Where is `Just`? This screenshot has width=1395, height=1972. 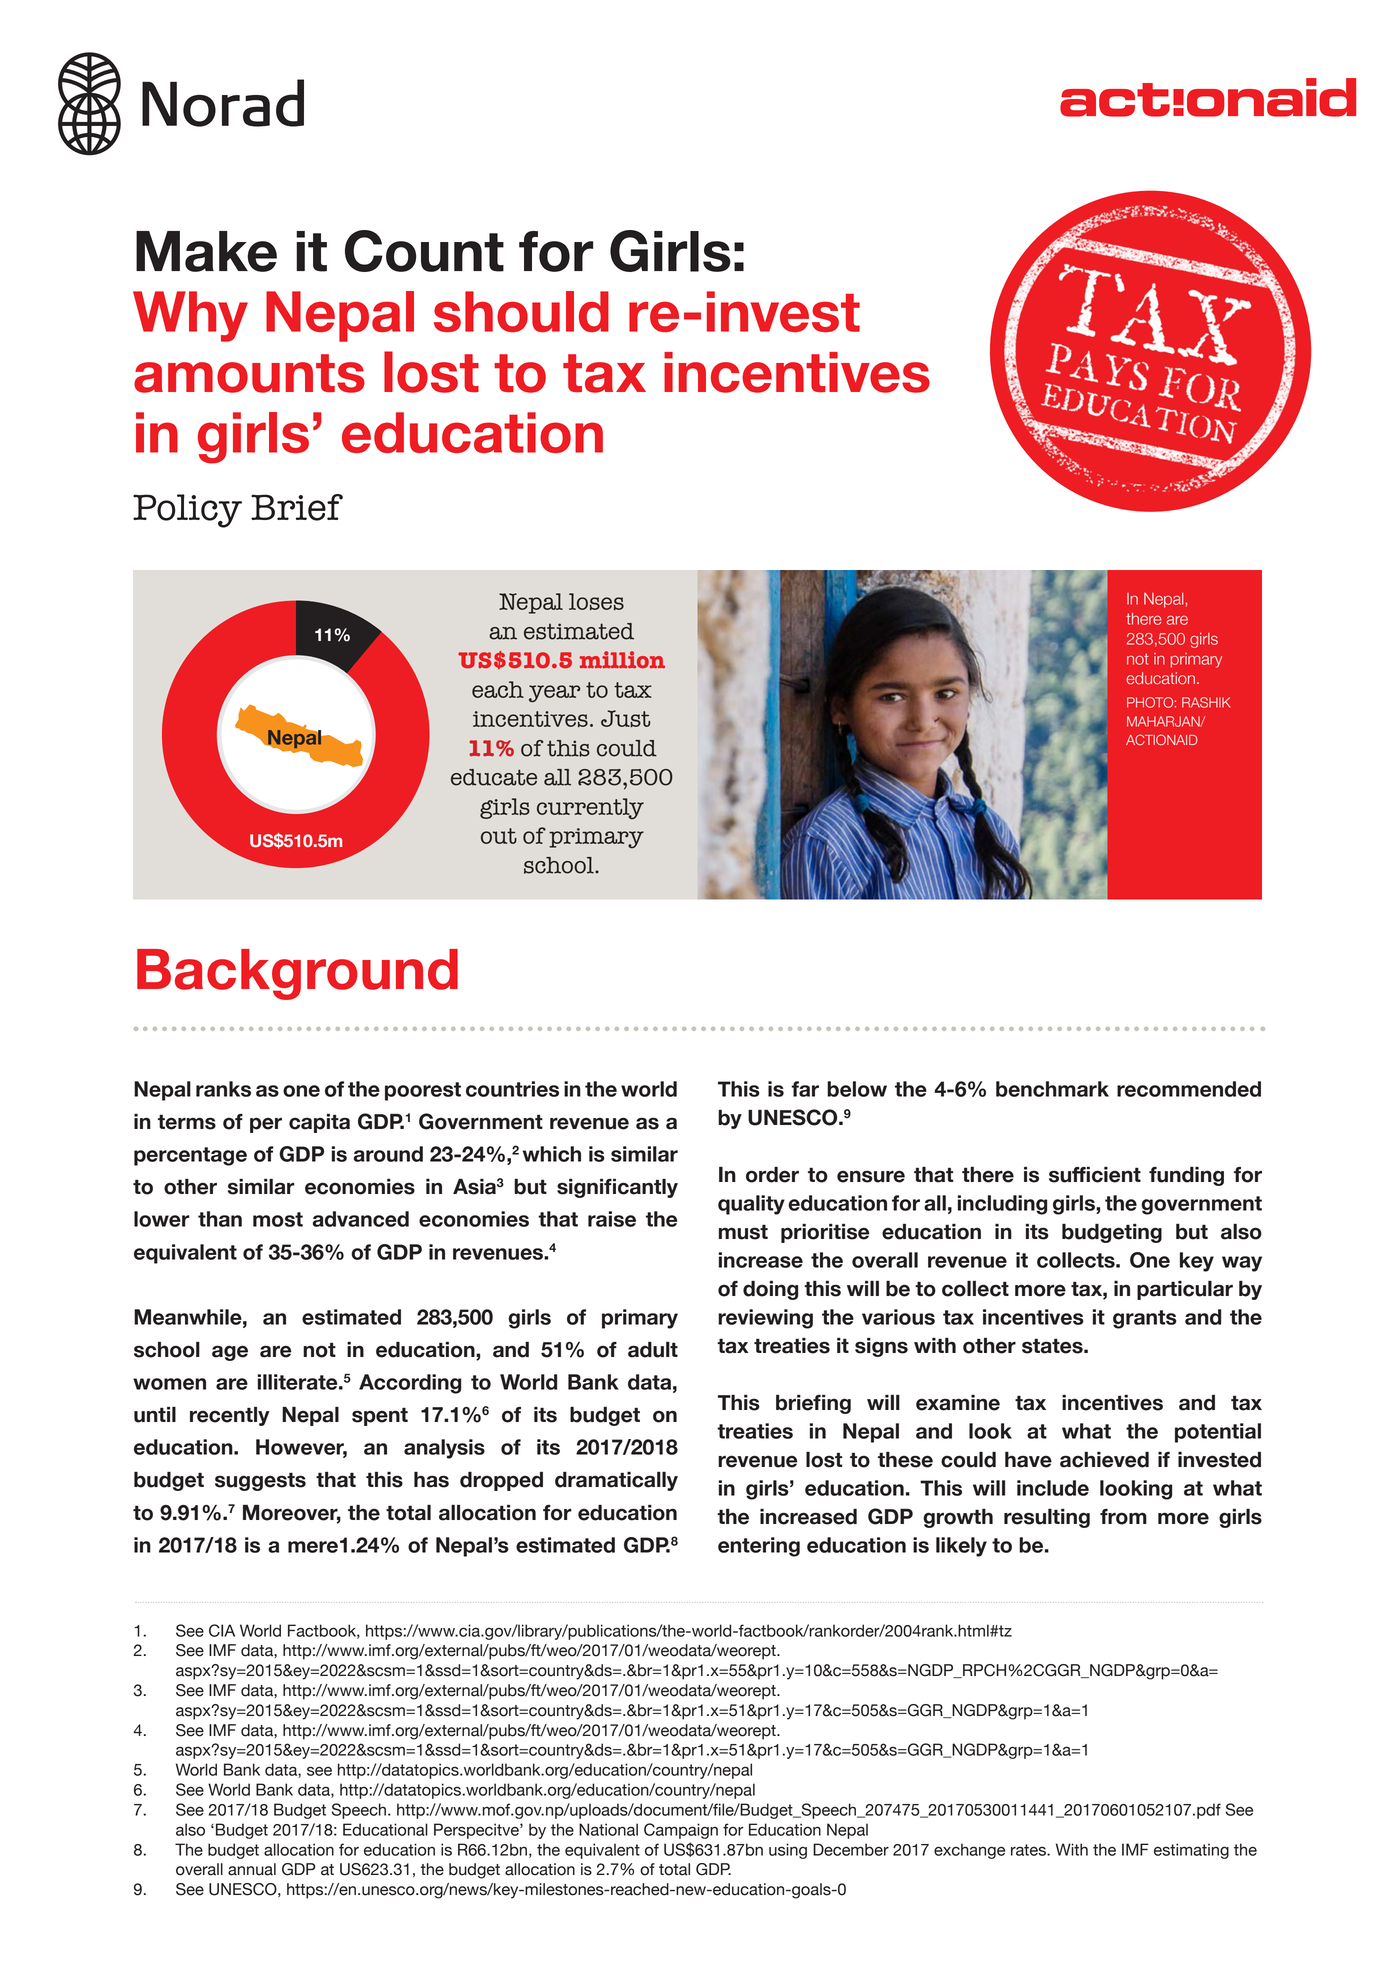 Just is located at coordinates (626, 718).
